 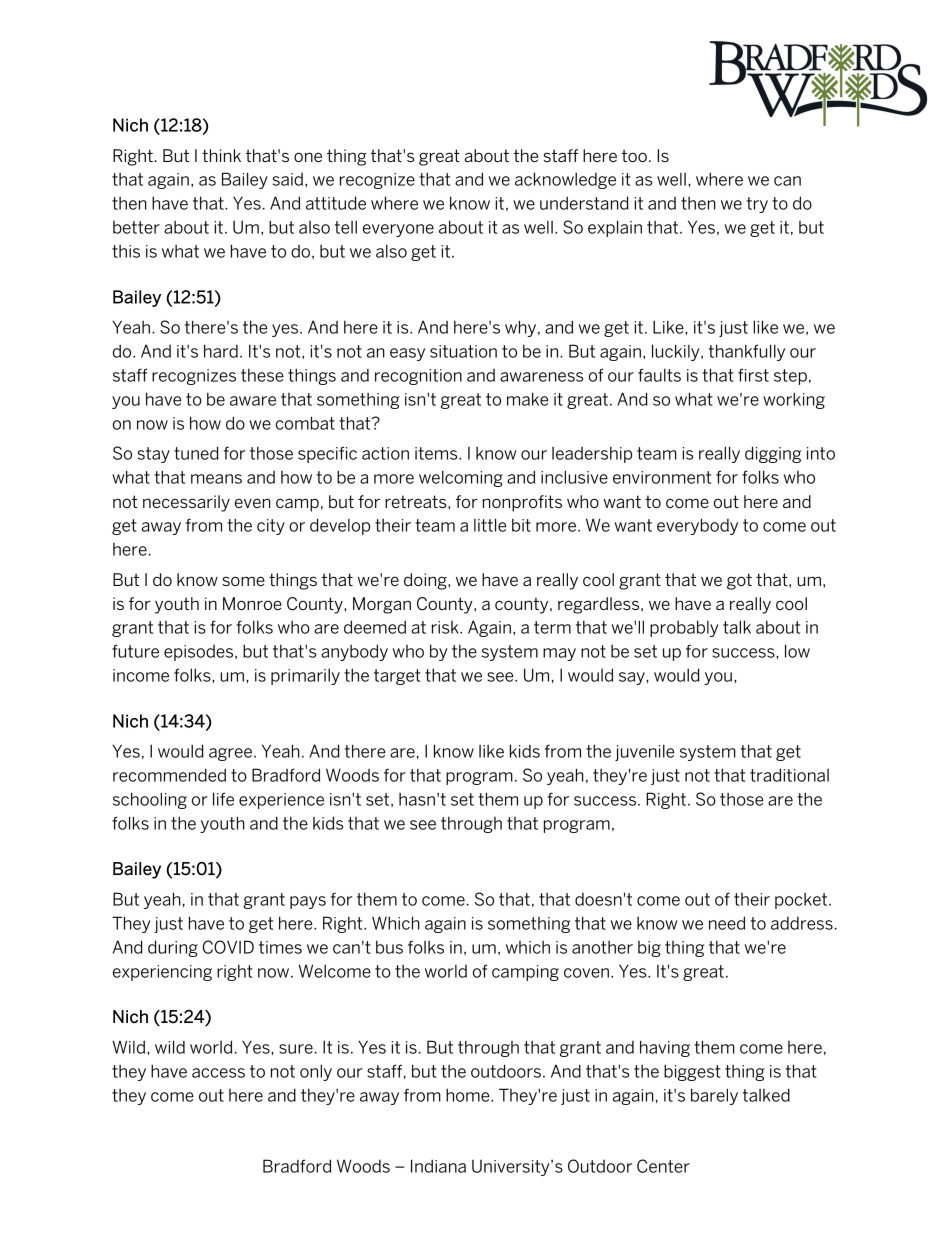 I want to click on episodes, so click(x=200, y=653).
